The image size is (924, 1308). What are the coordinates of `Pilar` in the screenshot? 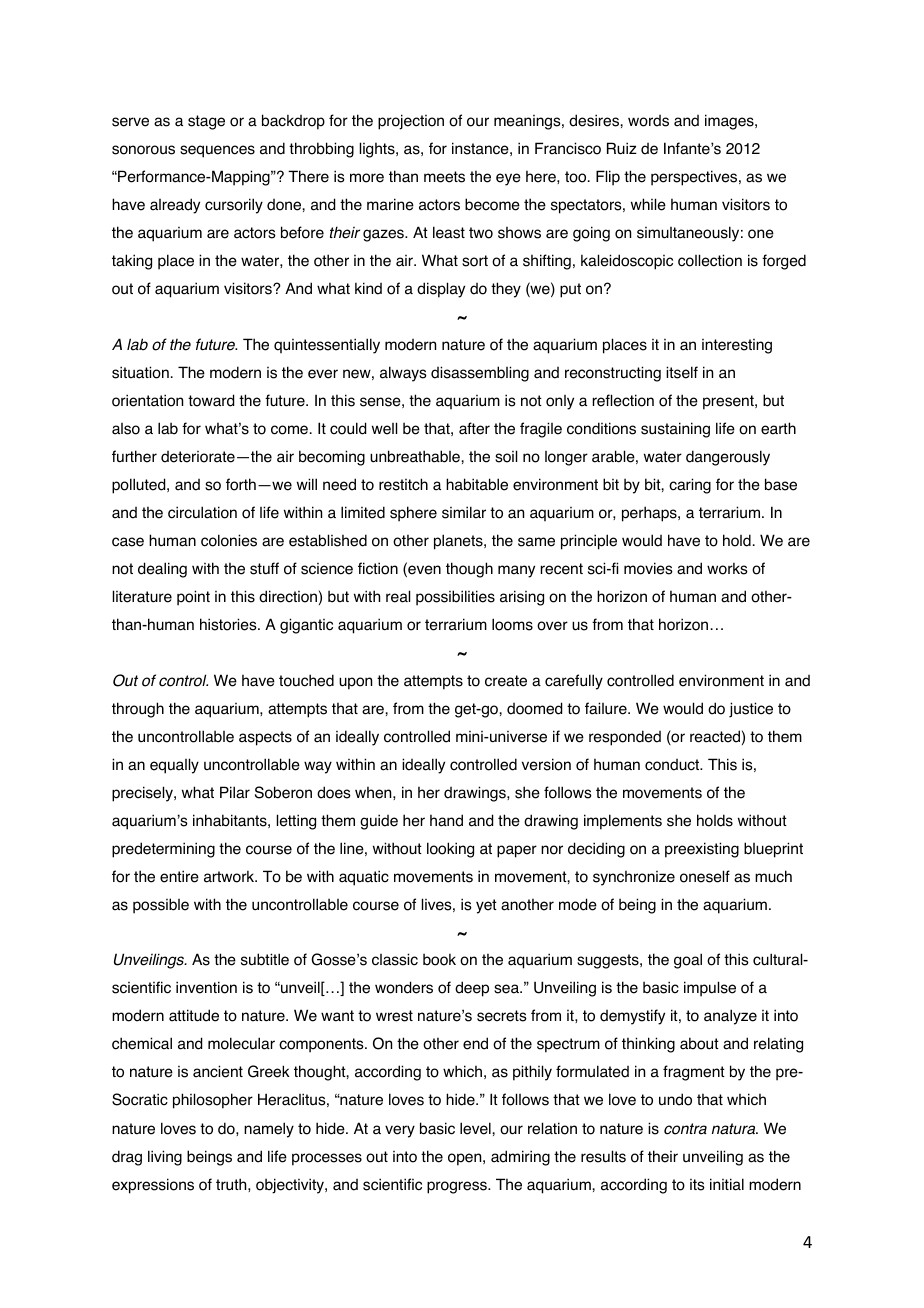 It's located at (235, 792).
